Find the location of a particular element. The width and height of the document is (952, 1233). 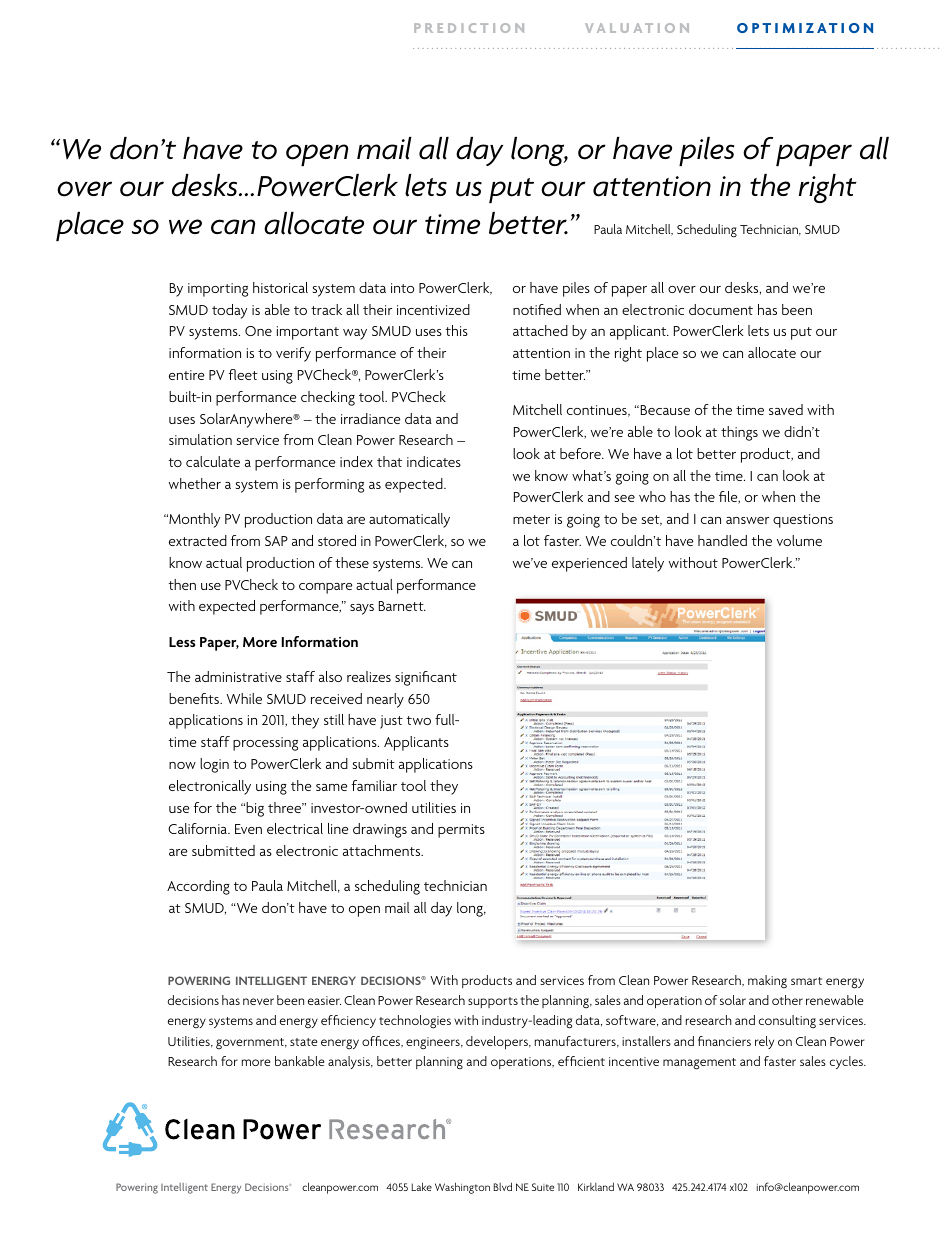

state is located at coordinates (303, 1042).
